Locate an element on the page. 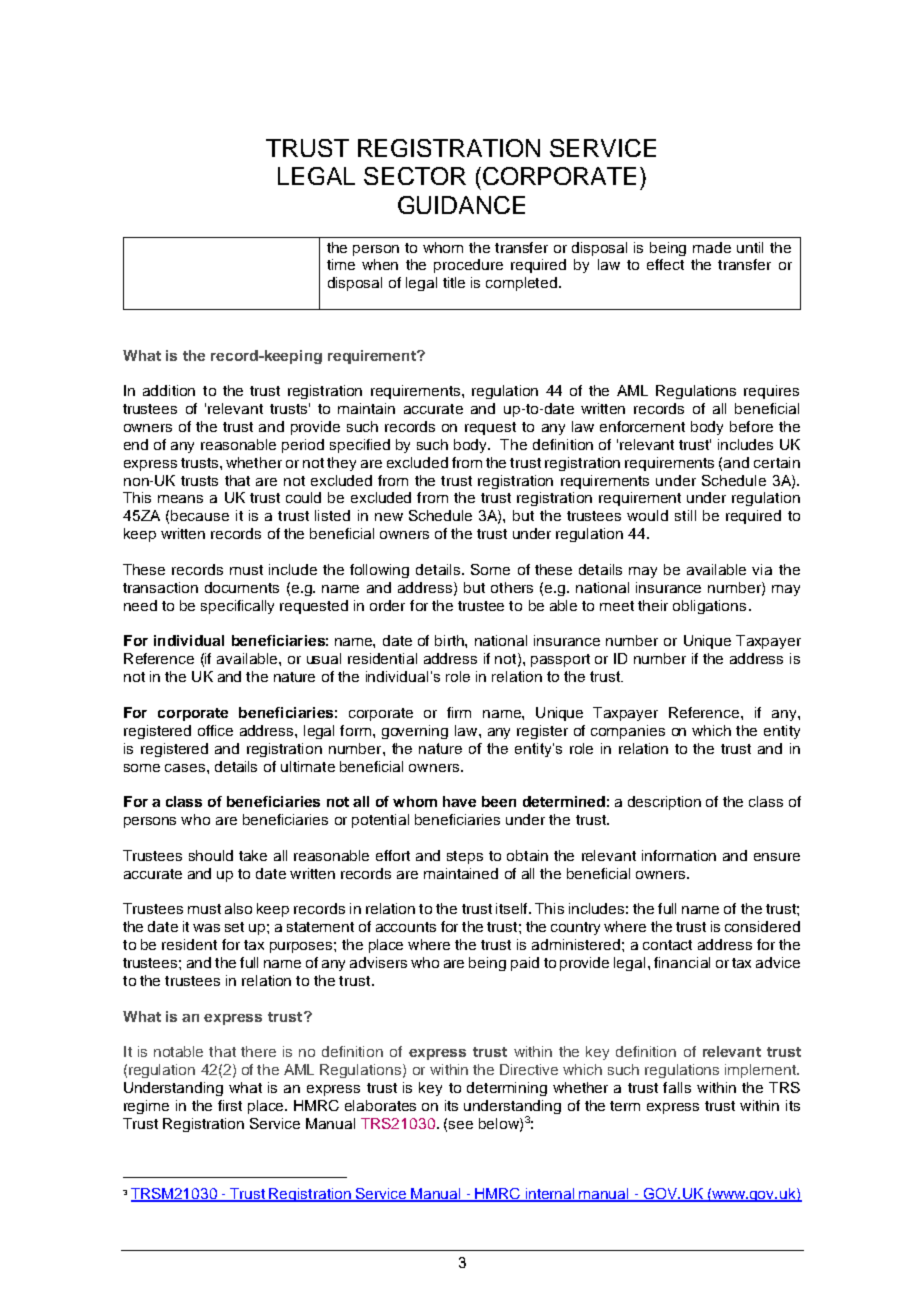 The height and width of the image is (1308, 924). time is located at coordinates (341, 264).
